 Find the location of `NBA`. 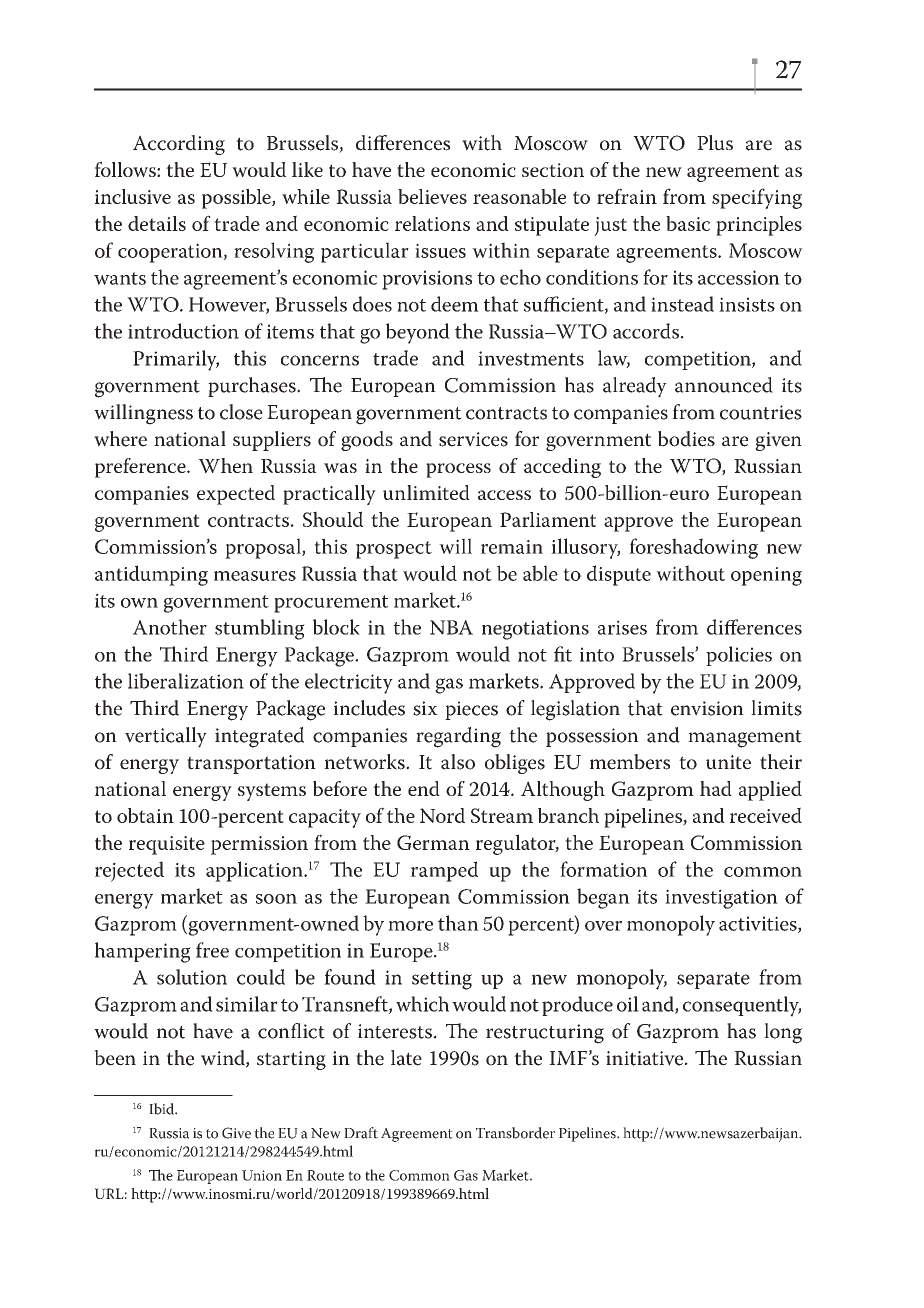

NBA is located at coordinates (451, 627).
